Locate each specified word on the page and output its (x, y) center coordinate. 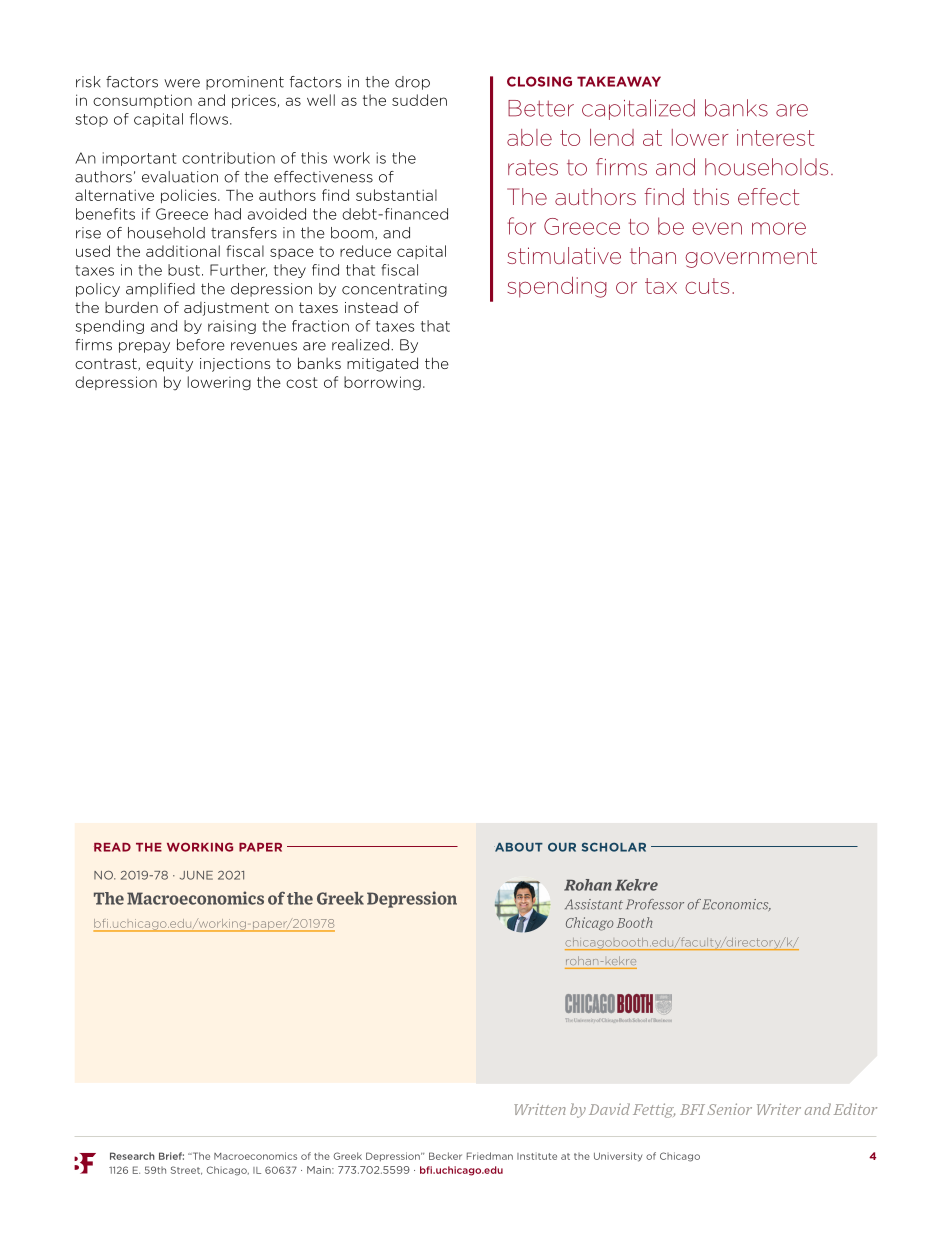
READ (112, 847)
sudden (419, 100)
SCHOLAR (614, 847)
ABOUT (518, 847)
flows (209, 119)
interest (775, 137)
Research (132, 1156)
